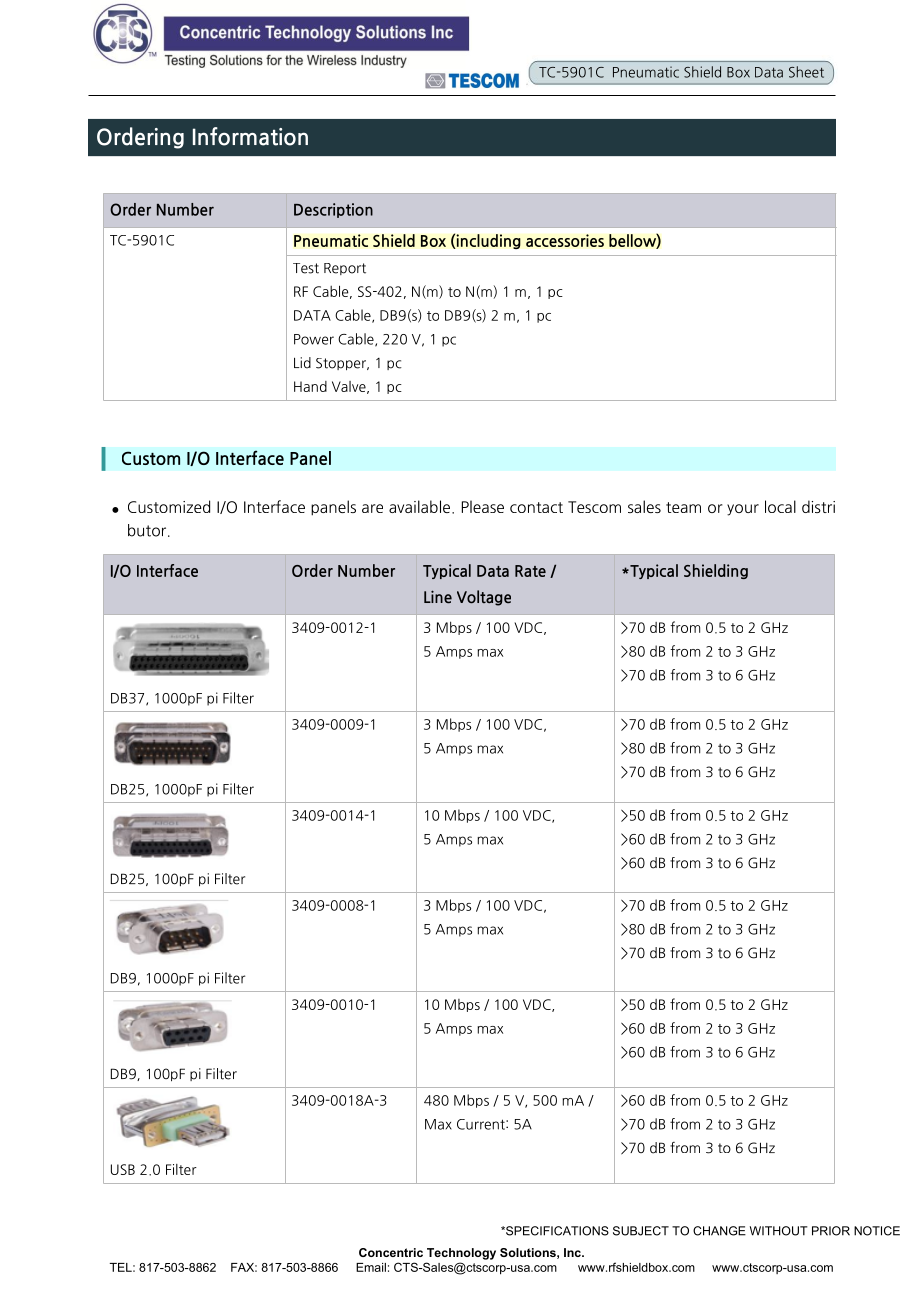 This page has height=1308, width=924. Describe the element at coordinates (530, 571) in the page. I see `Rate` at that location.
